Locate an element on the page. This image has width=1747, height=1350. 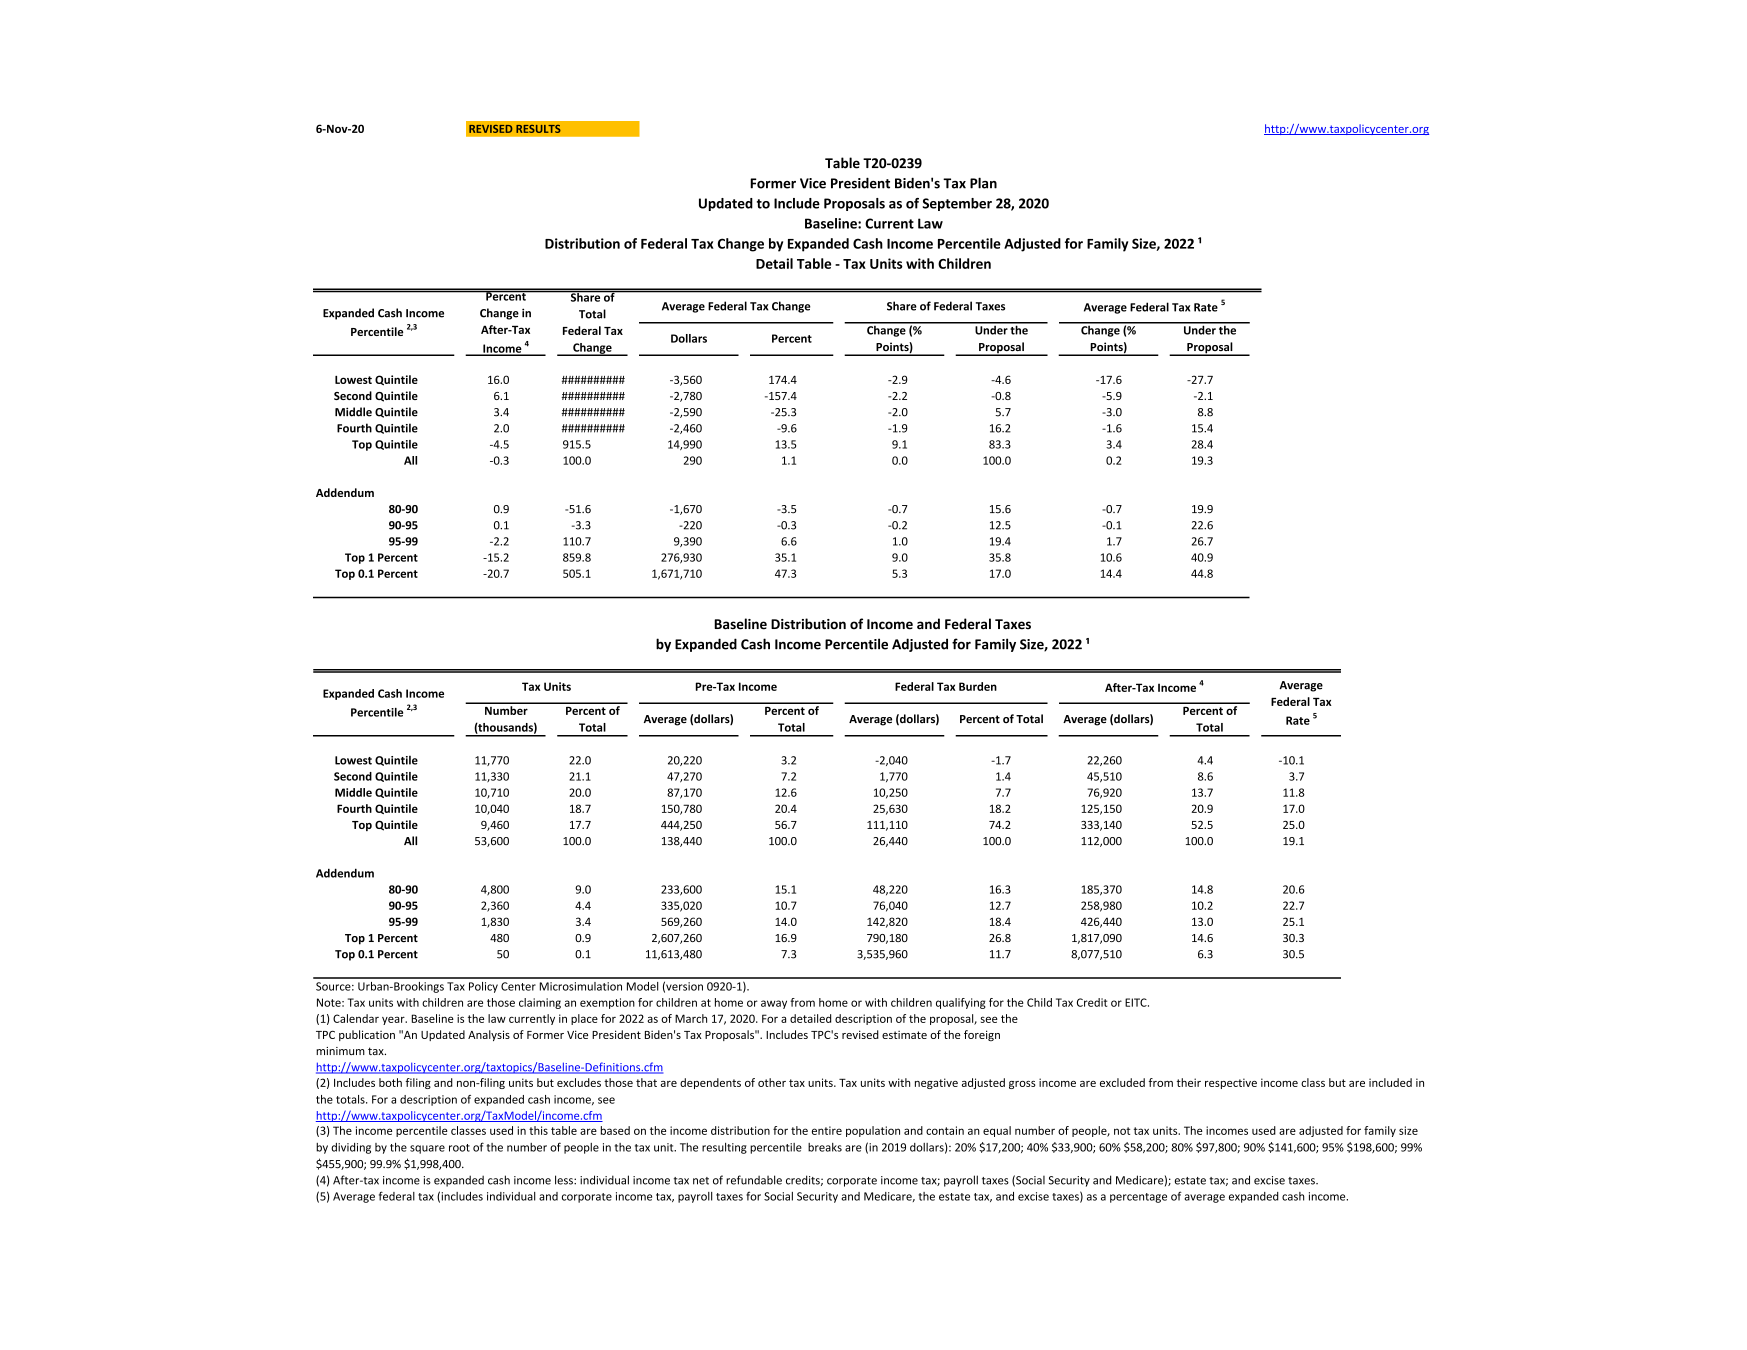
root is located at coordinates (459, 1148).
